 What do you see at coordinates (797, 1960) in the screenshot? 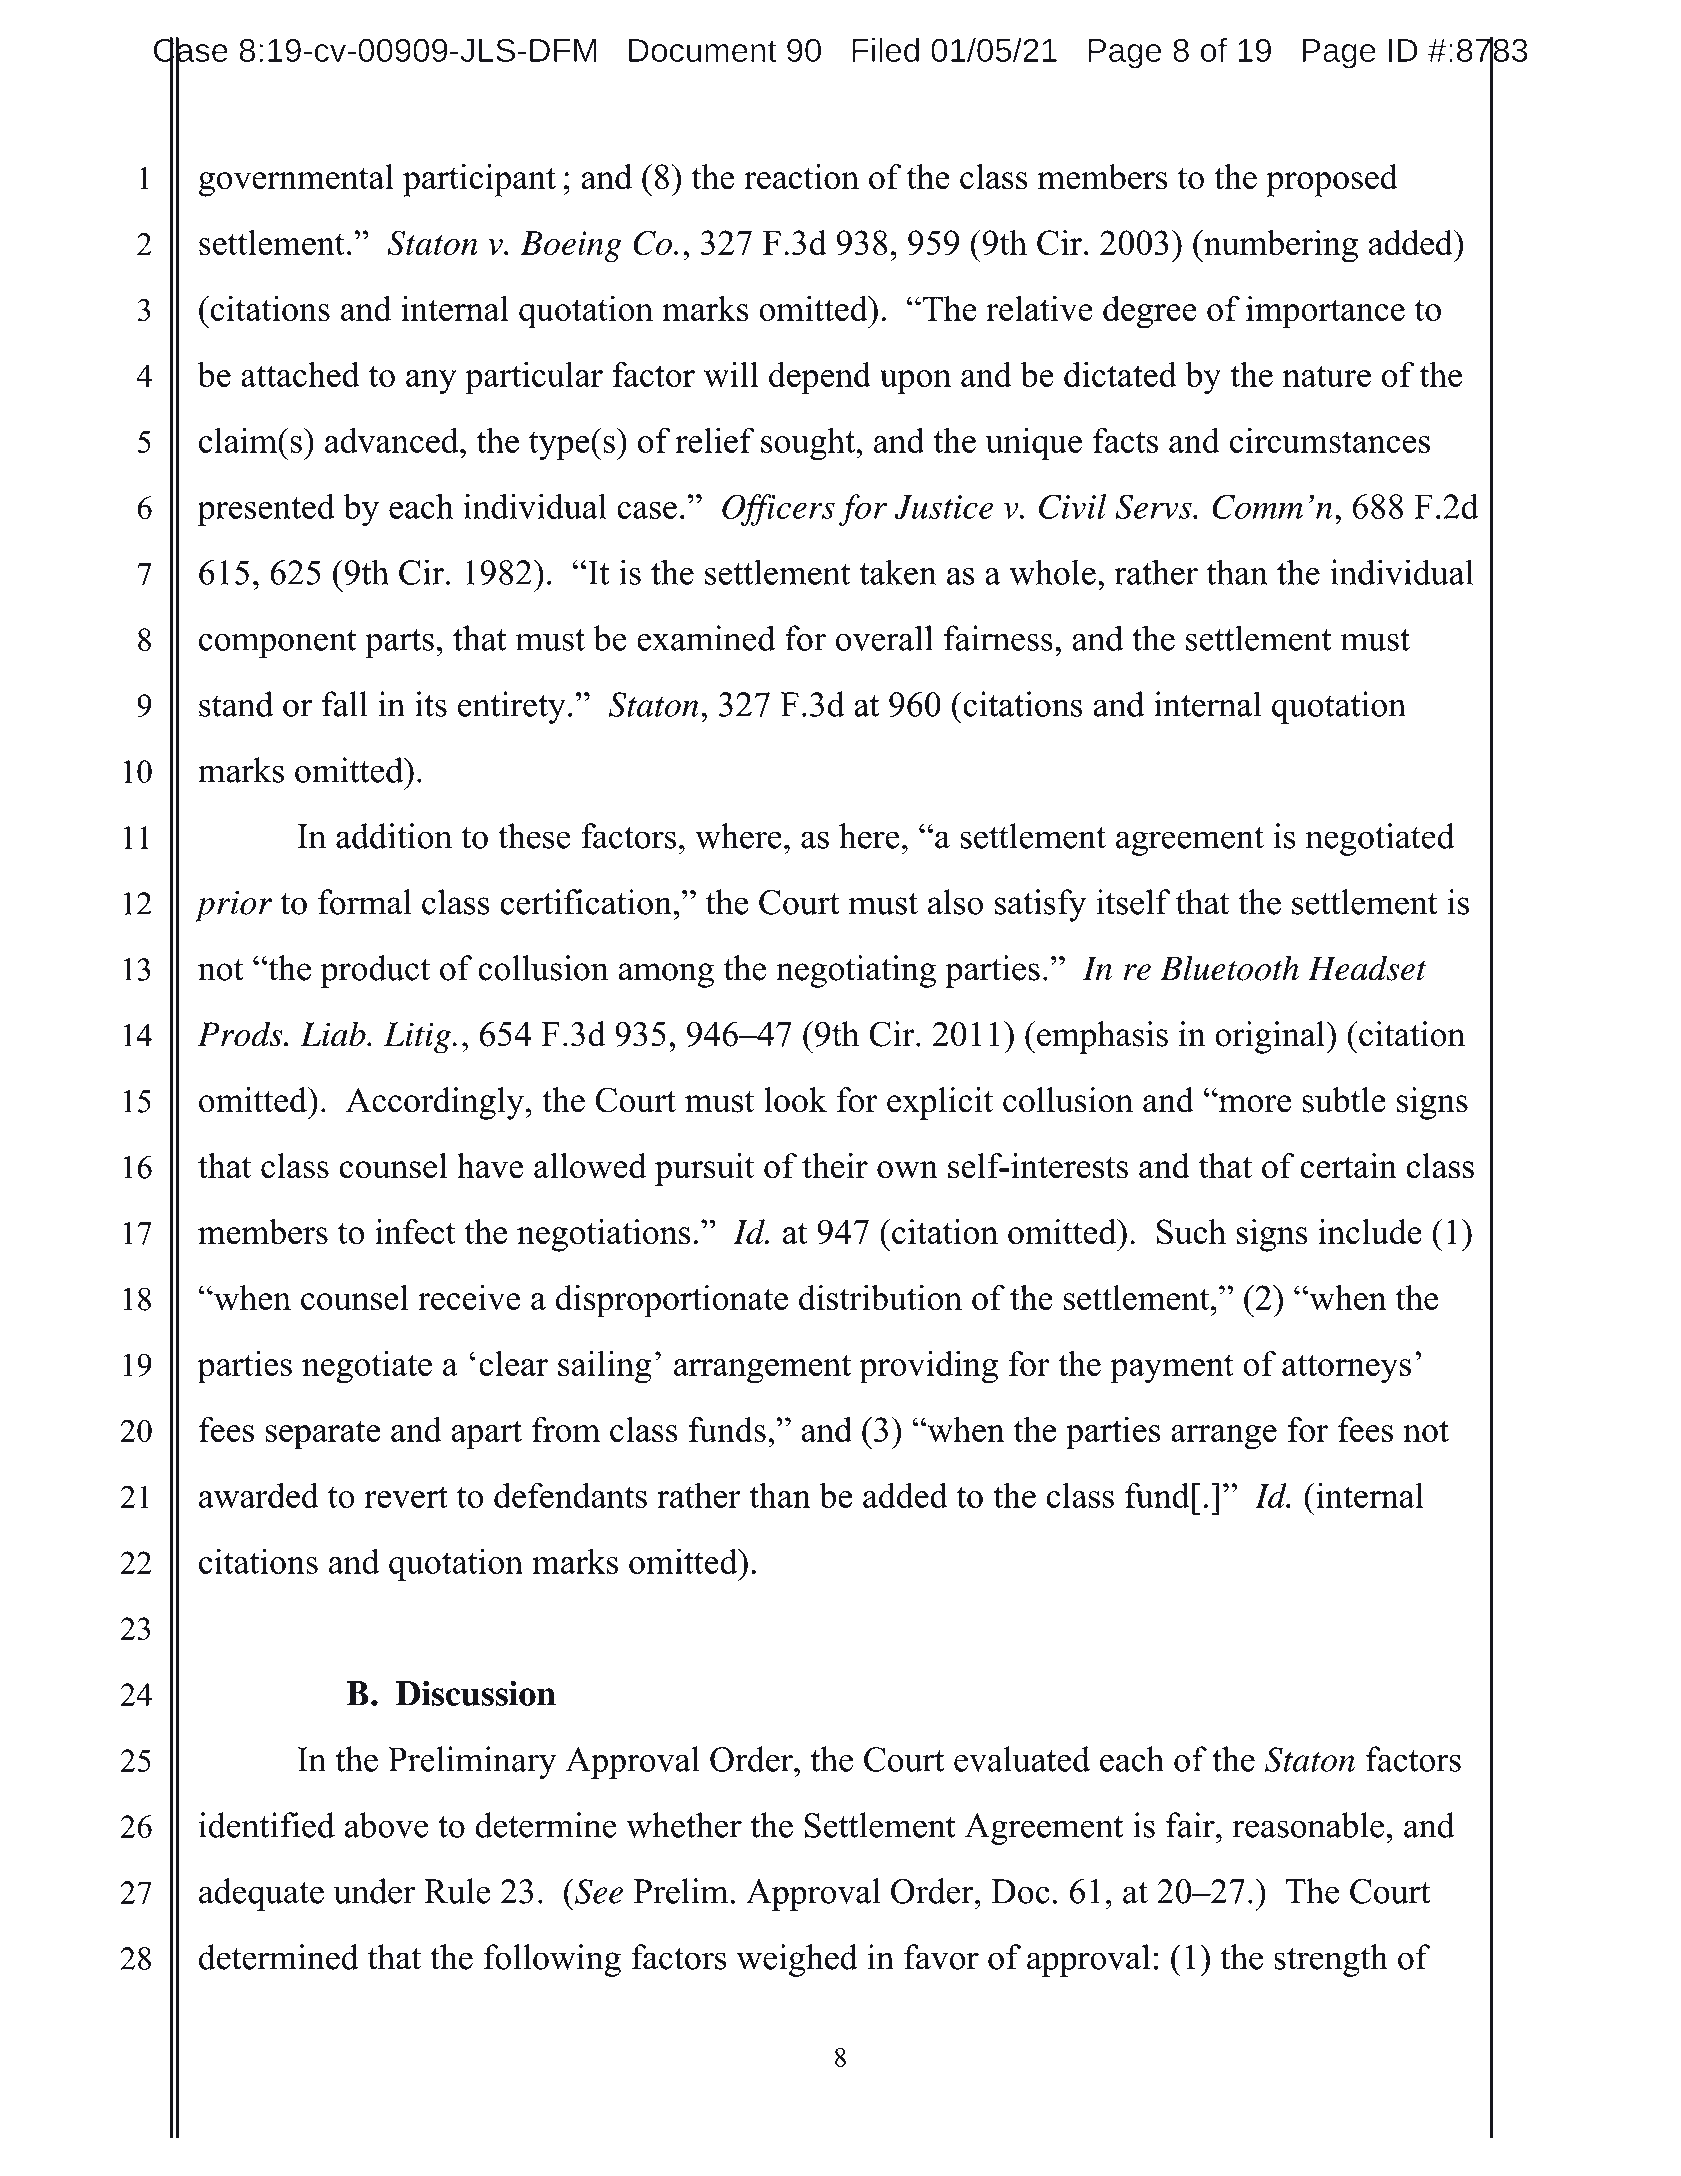
I see `weighed` at bounding box center [797, 1960].
